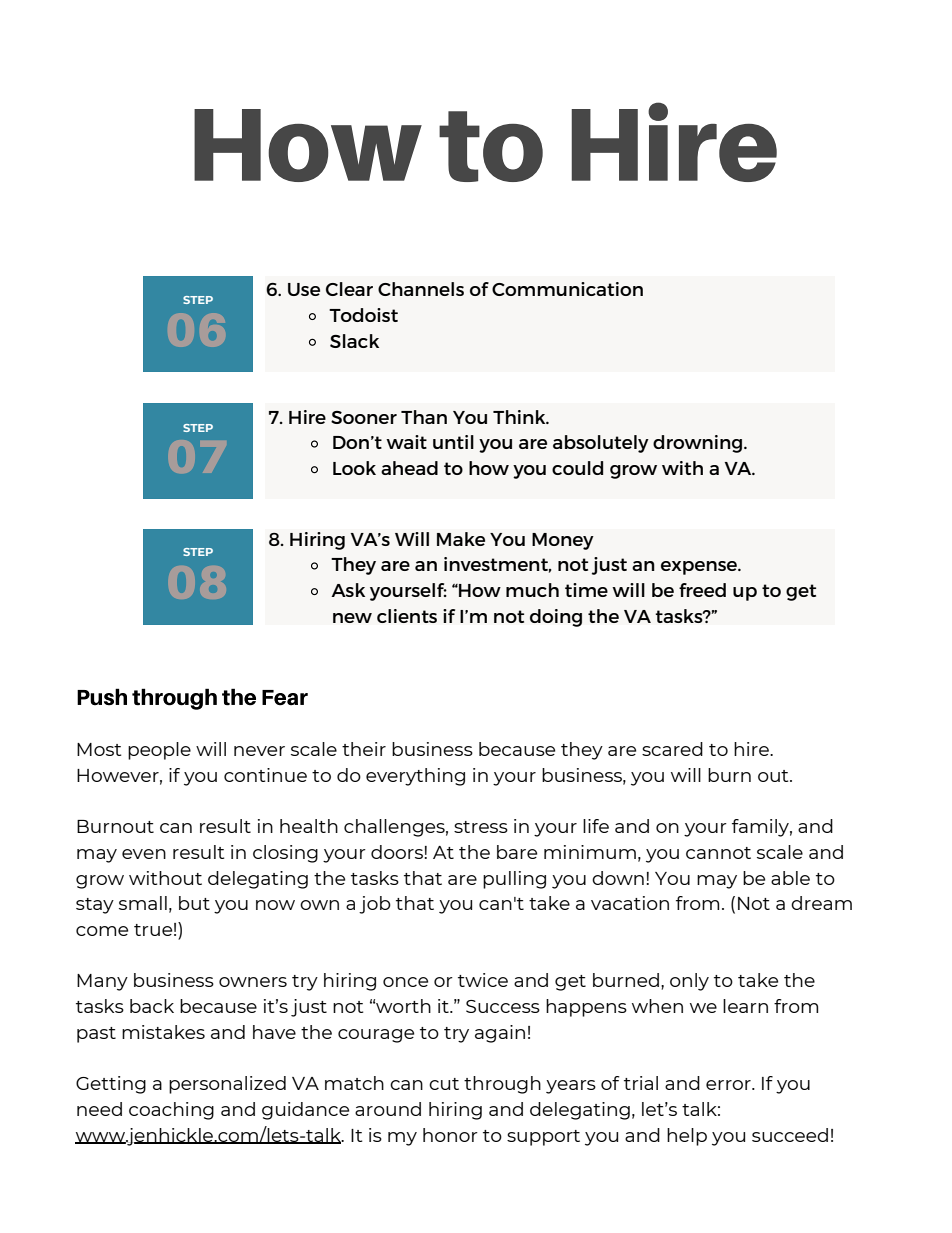 The height and width of the screenshot is (1233, 952). What do you see at coordinates (672, 749) in the screenshot?
I see `scared` at bounding box center [672, 749].
